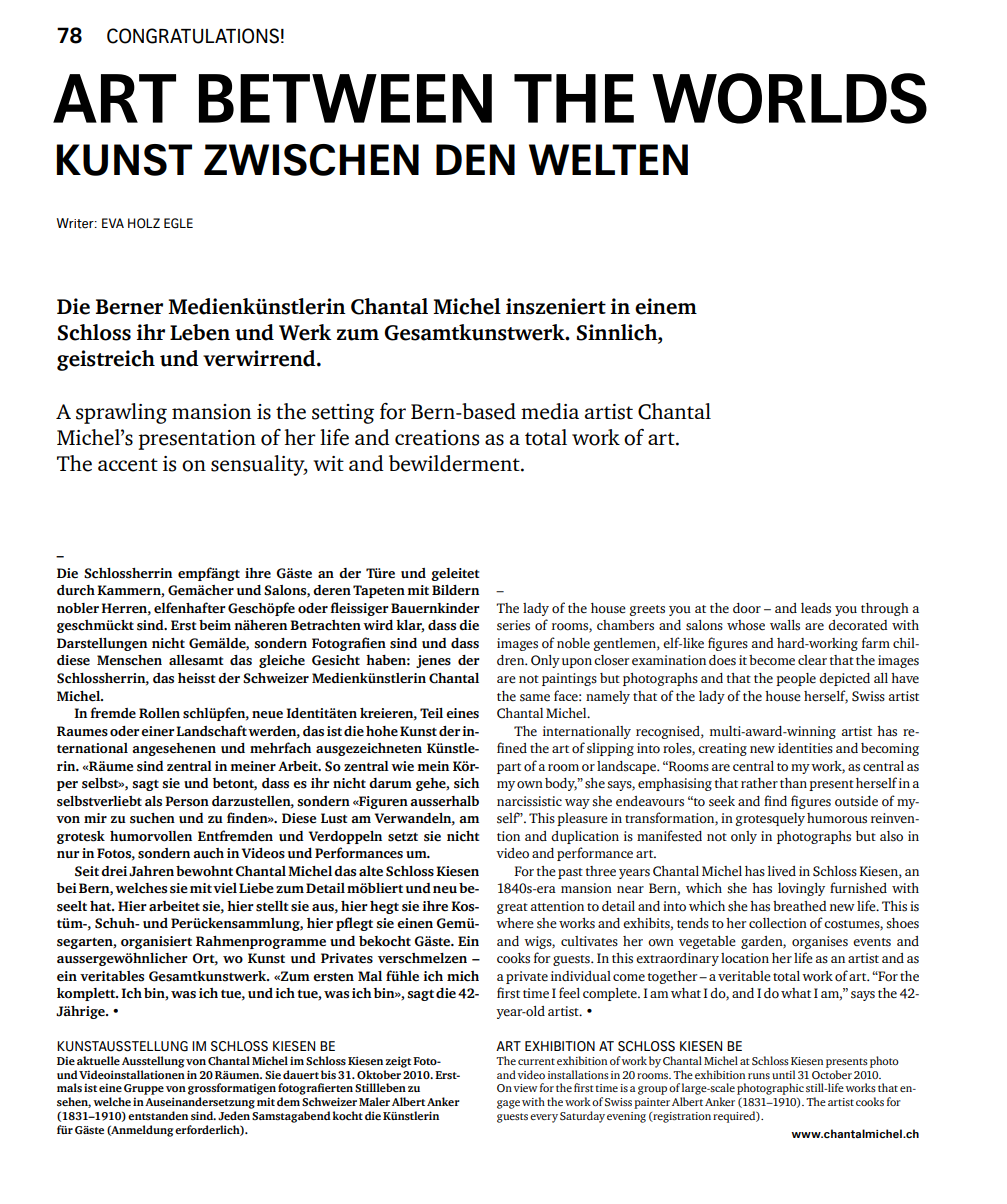 Image resolution: width=1007 pixels, height=1204 pixels. What do you see at coordinates (550, 411) in the screenshot?
I see `media` at bounding box center [550, 411].
